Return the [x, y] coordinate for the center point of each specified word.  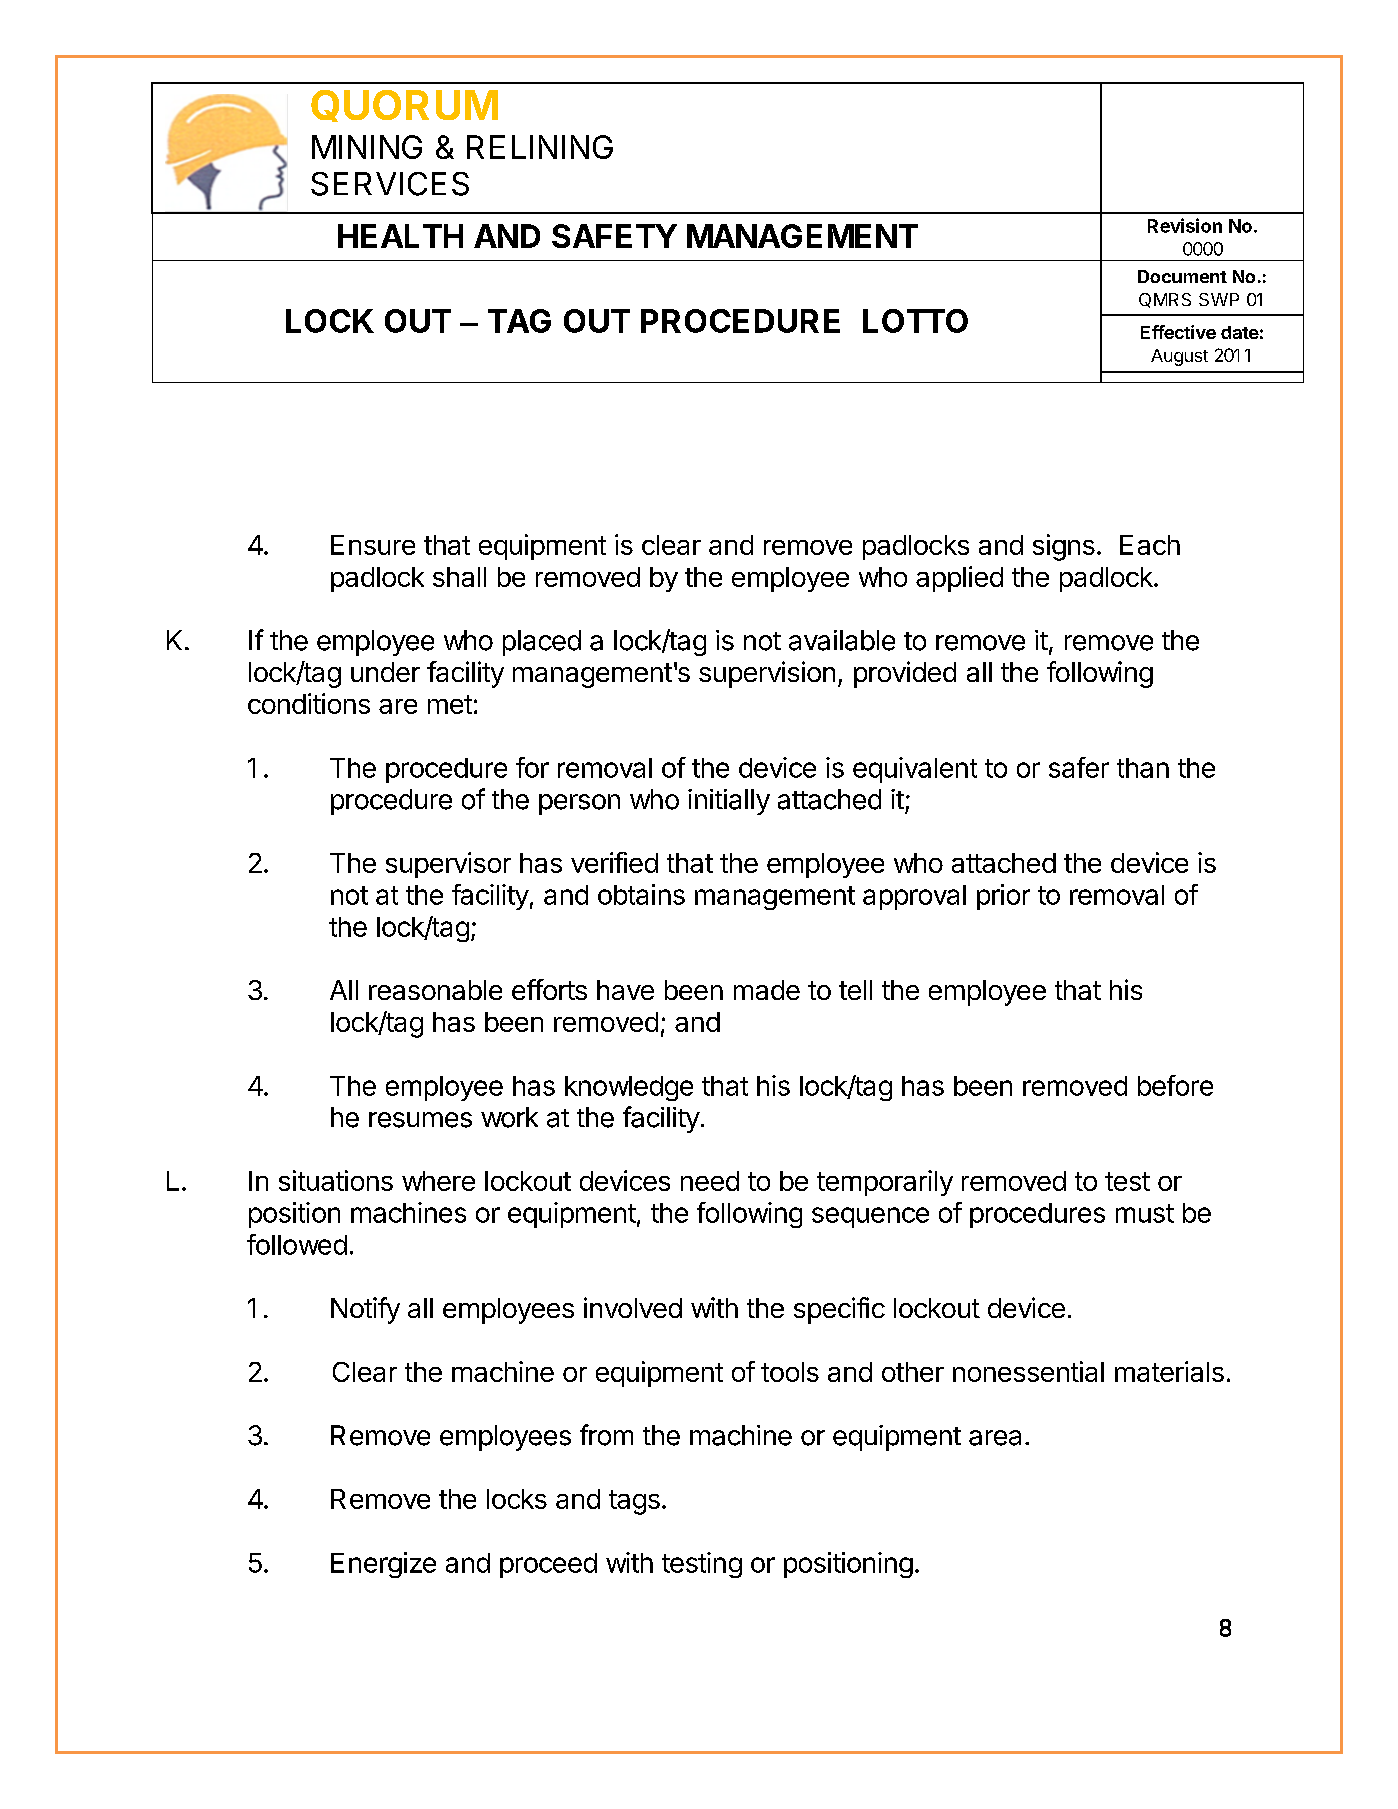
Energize [383, 1565]
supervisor [448, 865]
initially [729, 802]
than [1143, 768]
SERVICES [390, 184]
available [842, 640]
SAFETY [614, 236]
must [1145, 1213]
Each [1150, 545]
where [438, 1181]
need [710, 1181]
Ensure [373, 545]
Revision [1185, 225]
